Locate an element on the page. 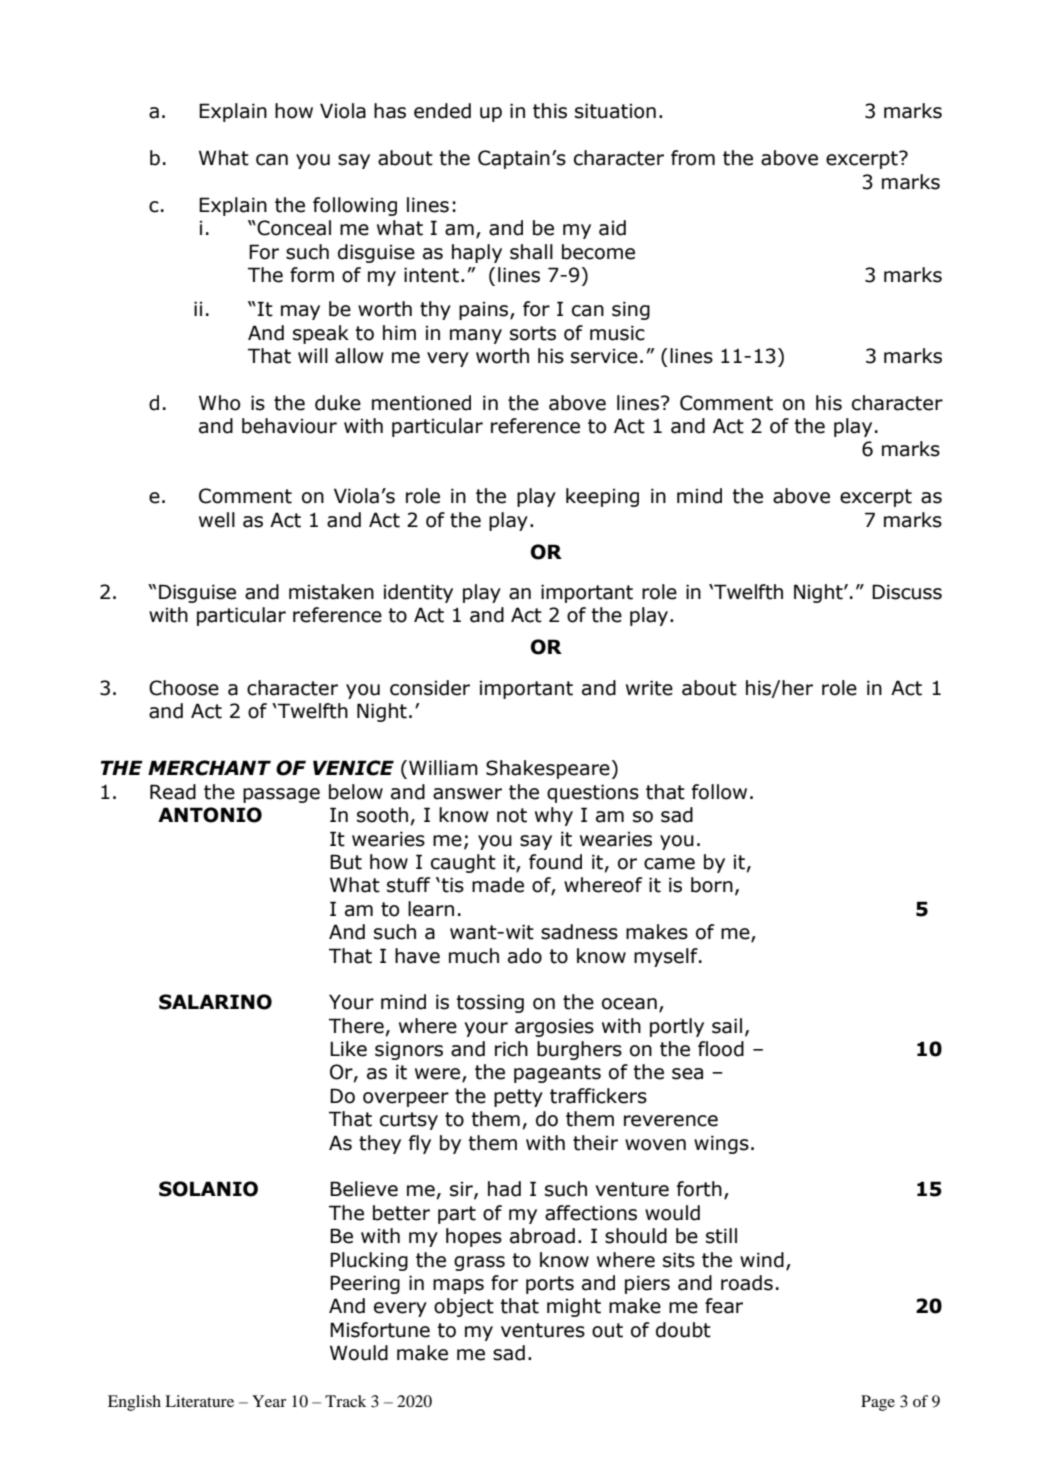 This document has height=1473, width=1042. Literature is located at coordinates (199, 1401).
